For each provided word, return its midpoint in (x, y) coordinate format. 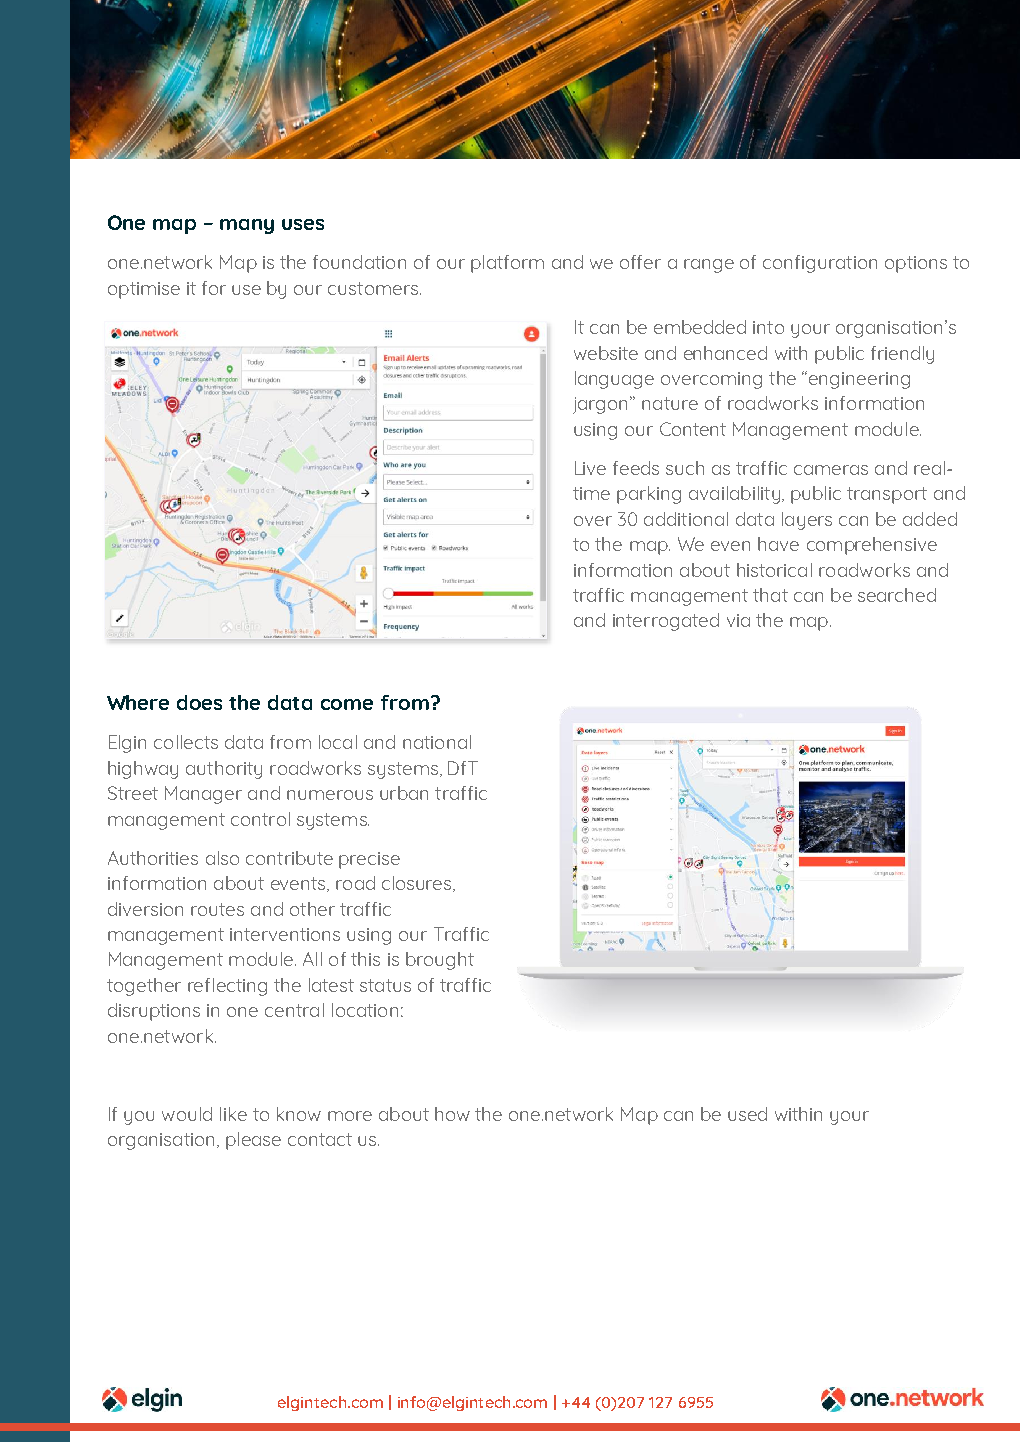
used (747, 1114)
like (233, 1114)
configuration (820, 264)
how (452, 1114)
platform (507, 264)
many (247, 226)
